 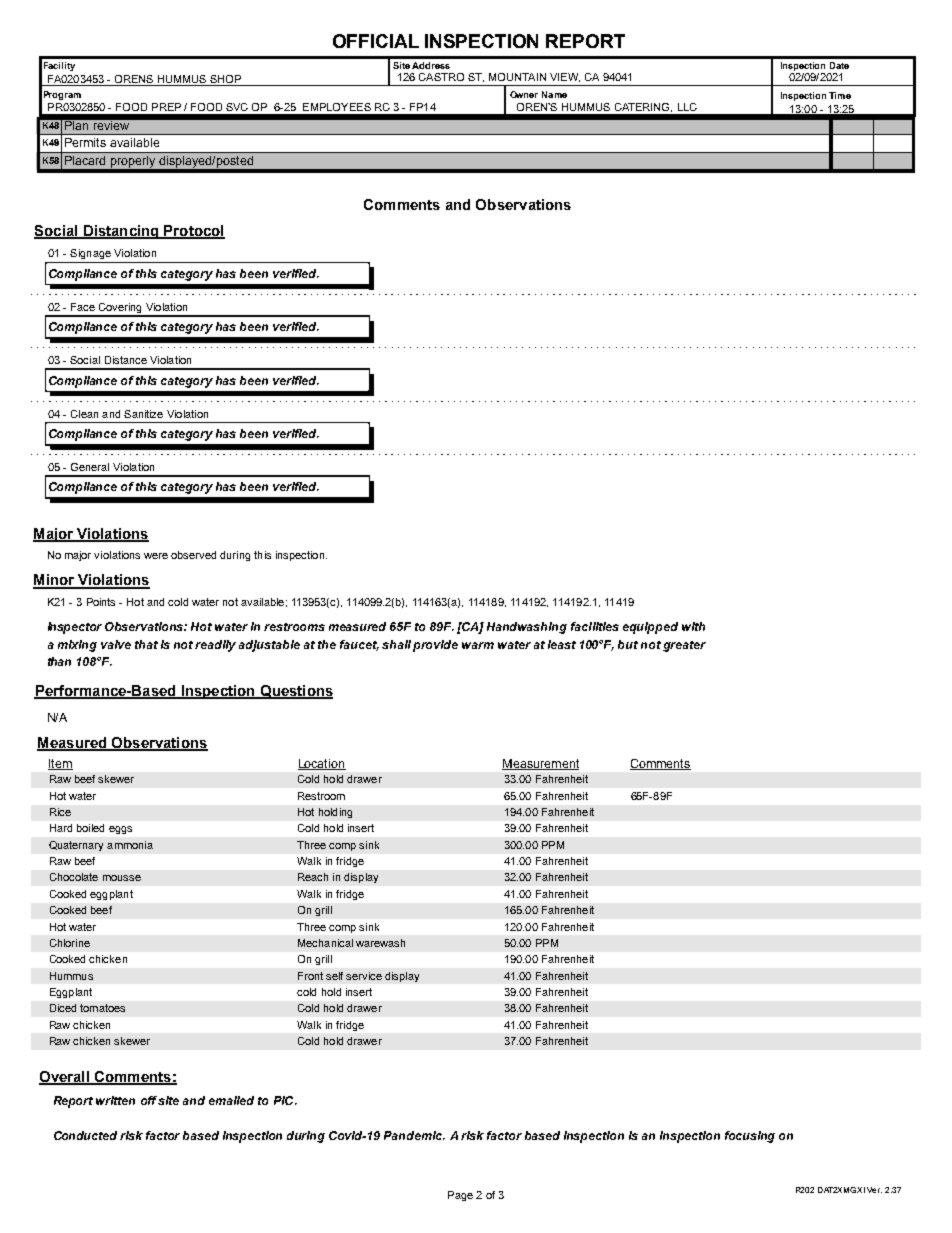 What do you see at coordinates (143, 414) in the page?
I see `Sanitize` at bounding box center [143, 414].
